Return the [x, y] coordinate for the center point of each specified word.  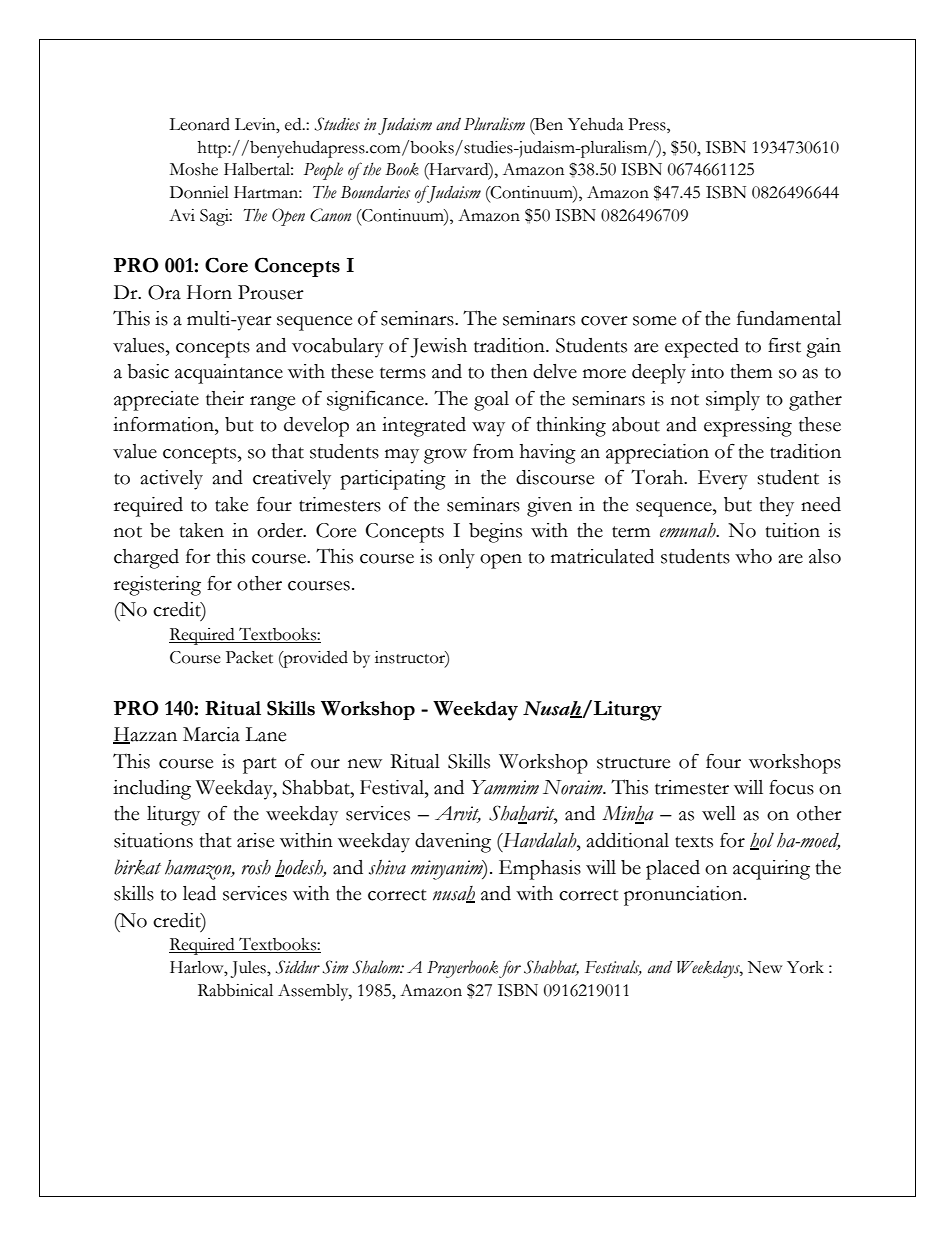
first [784, 345]
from [493, 451]
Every [723, 480]
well [719, 813]
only [457, 559]
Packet [249, 657]
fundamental [789, 318]
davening [453, 843]
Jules [249, 969]
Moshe [194, 169]
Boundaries [375, 192]
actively [172, 480]
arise [255, 840]
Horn [209, 292]
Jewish [438, 348]
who [753, 556]
